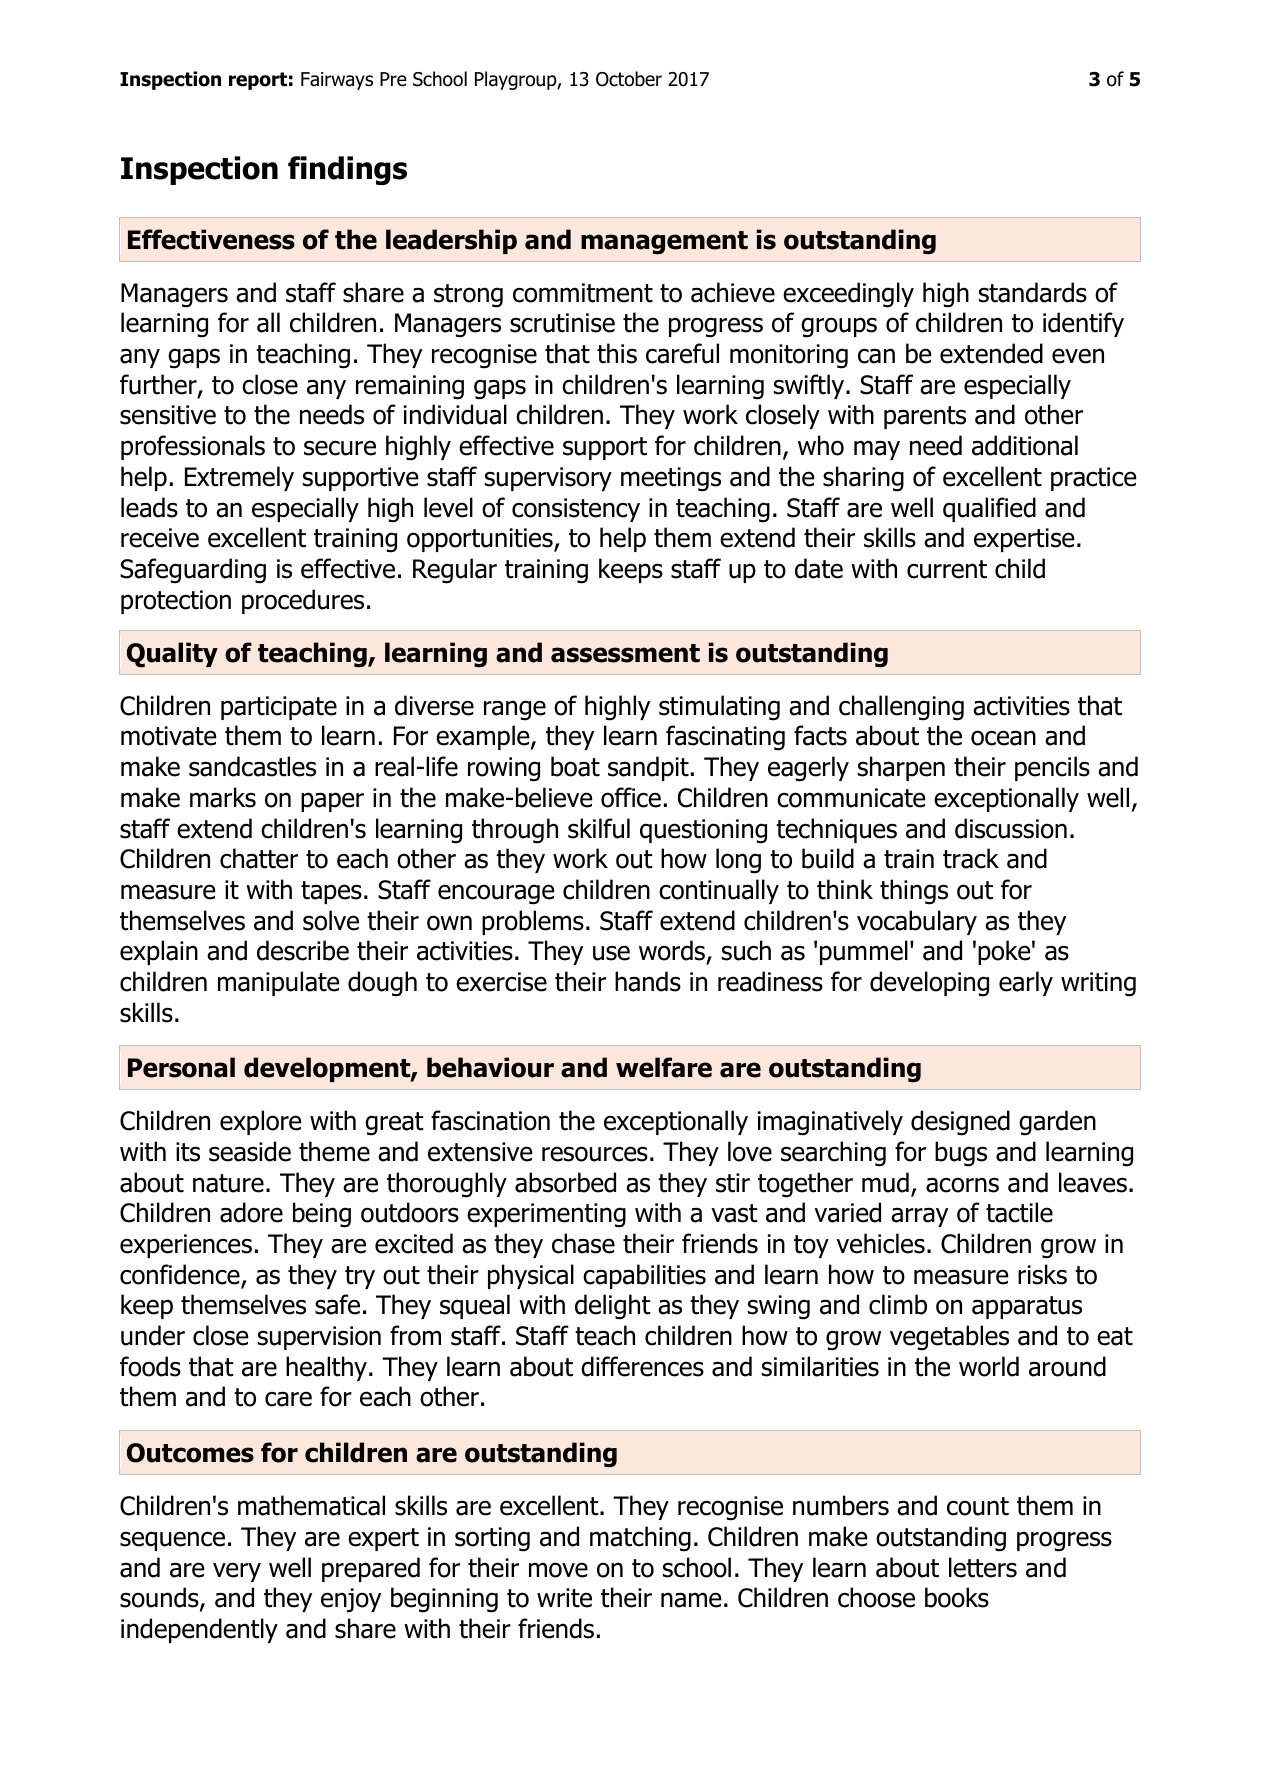  What do you see at coordinates (989, 509) in the image?
I see `qualified` at bounding box center [989, 509].
